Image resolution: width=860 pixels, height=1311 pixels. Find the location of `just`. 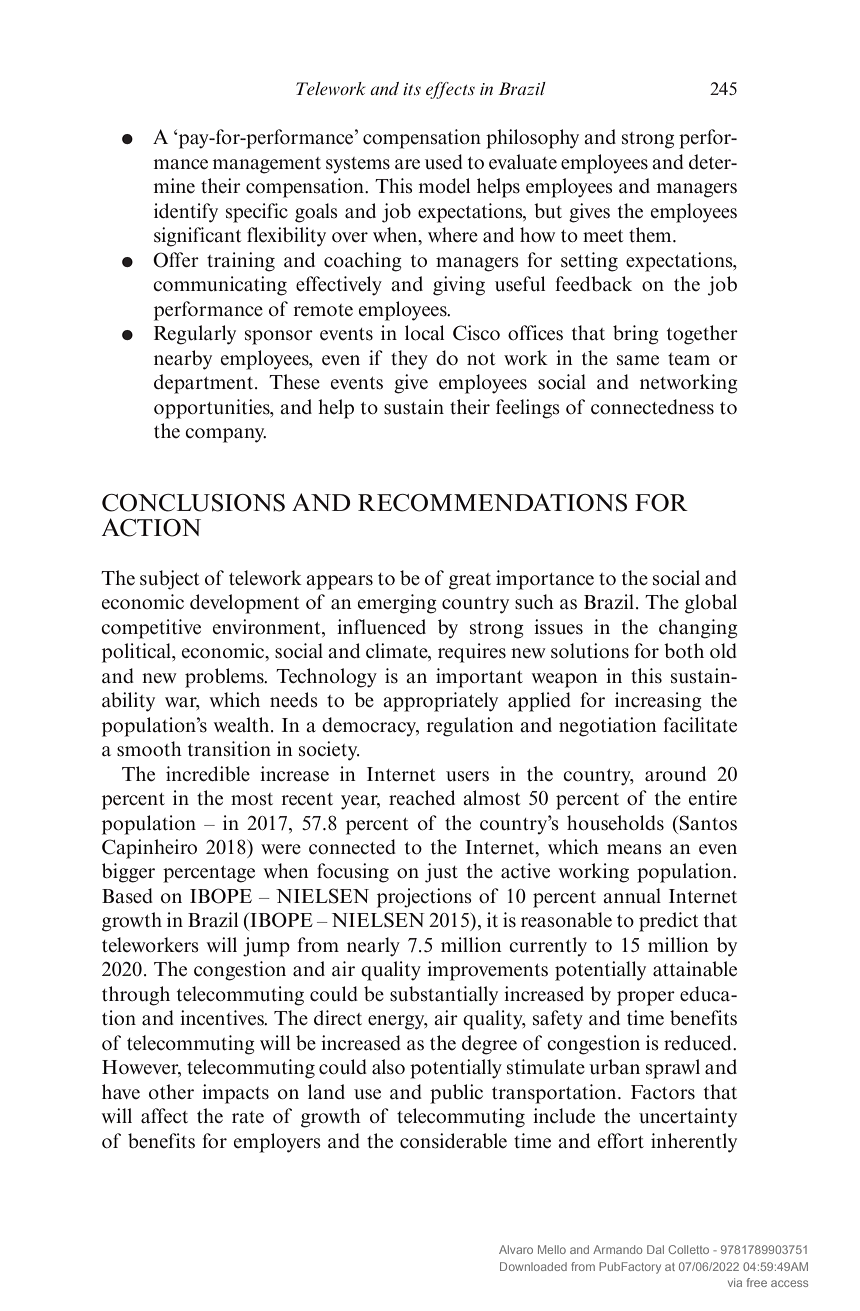

just is located at coordinates (441, 873).
